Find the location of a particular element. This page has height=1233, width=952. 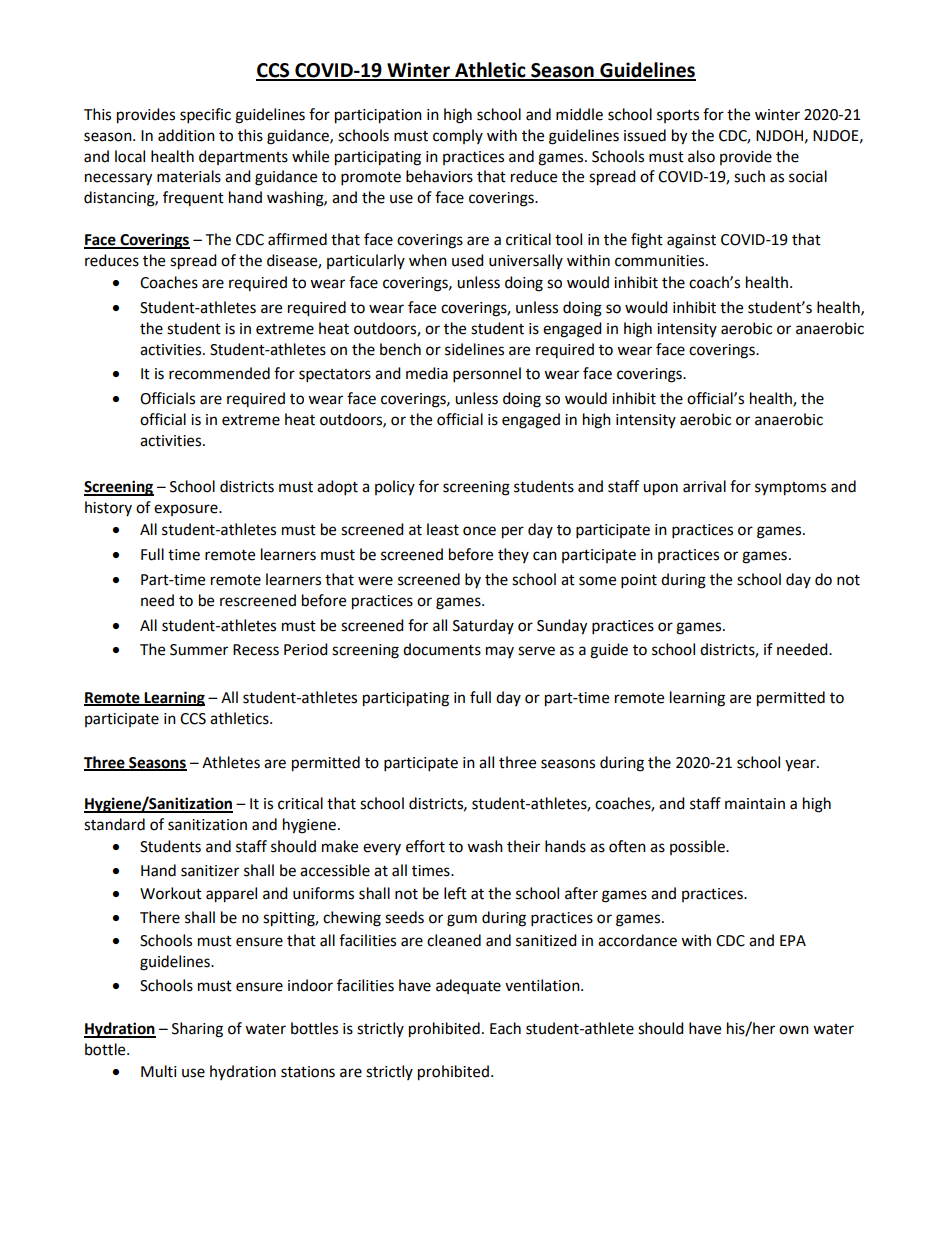

own is located at coordinates (794, 1030).
